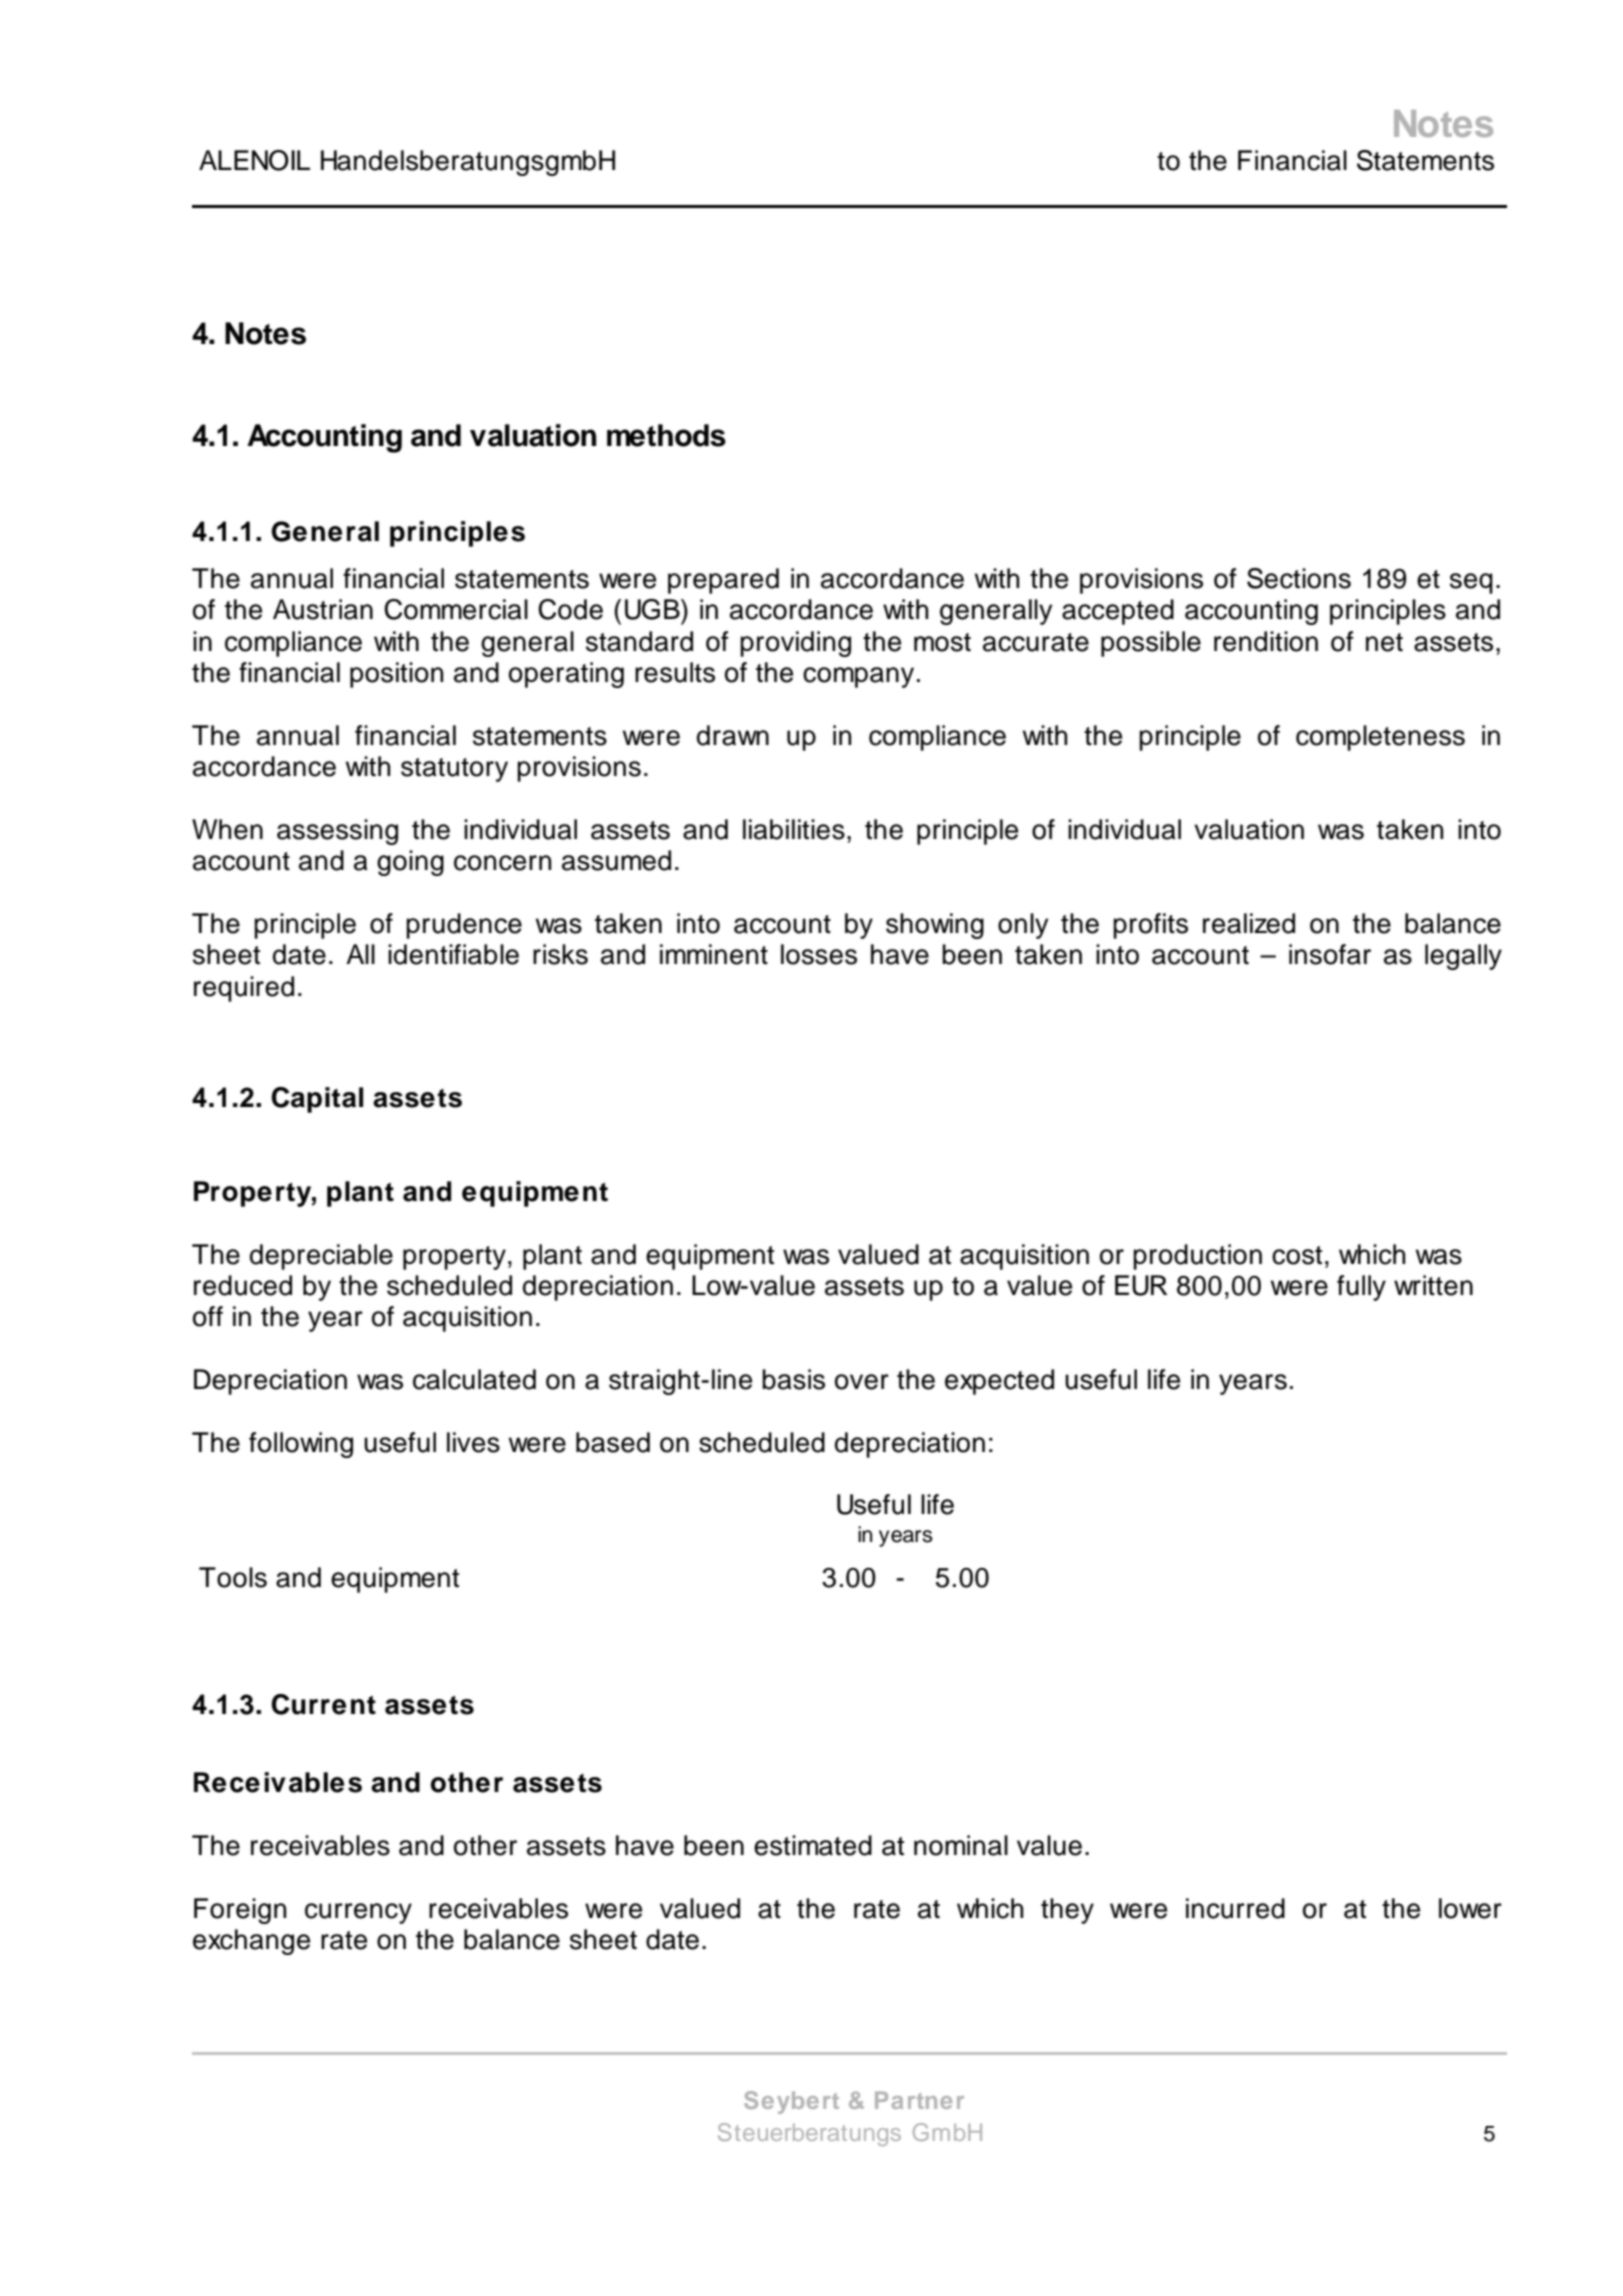 The width and height of the screenshot is (1623, 2296). What do you see at coordinates (862, 1382) in the screenshot?
I see `over` at bounding box center [862, 1382].
